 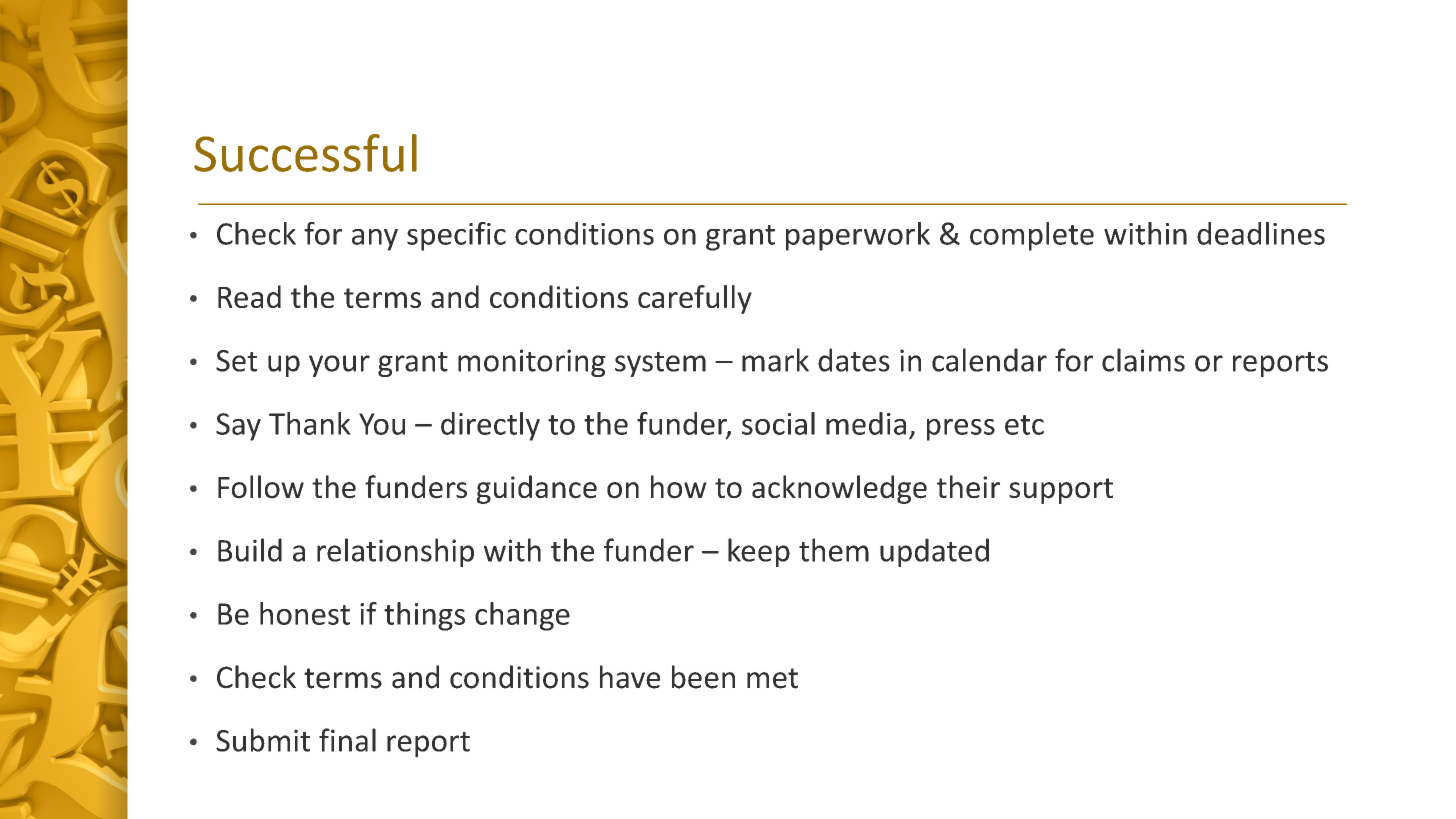 I want to click on keep, so click(x=759, y=552).
